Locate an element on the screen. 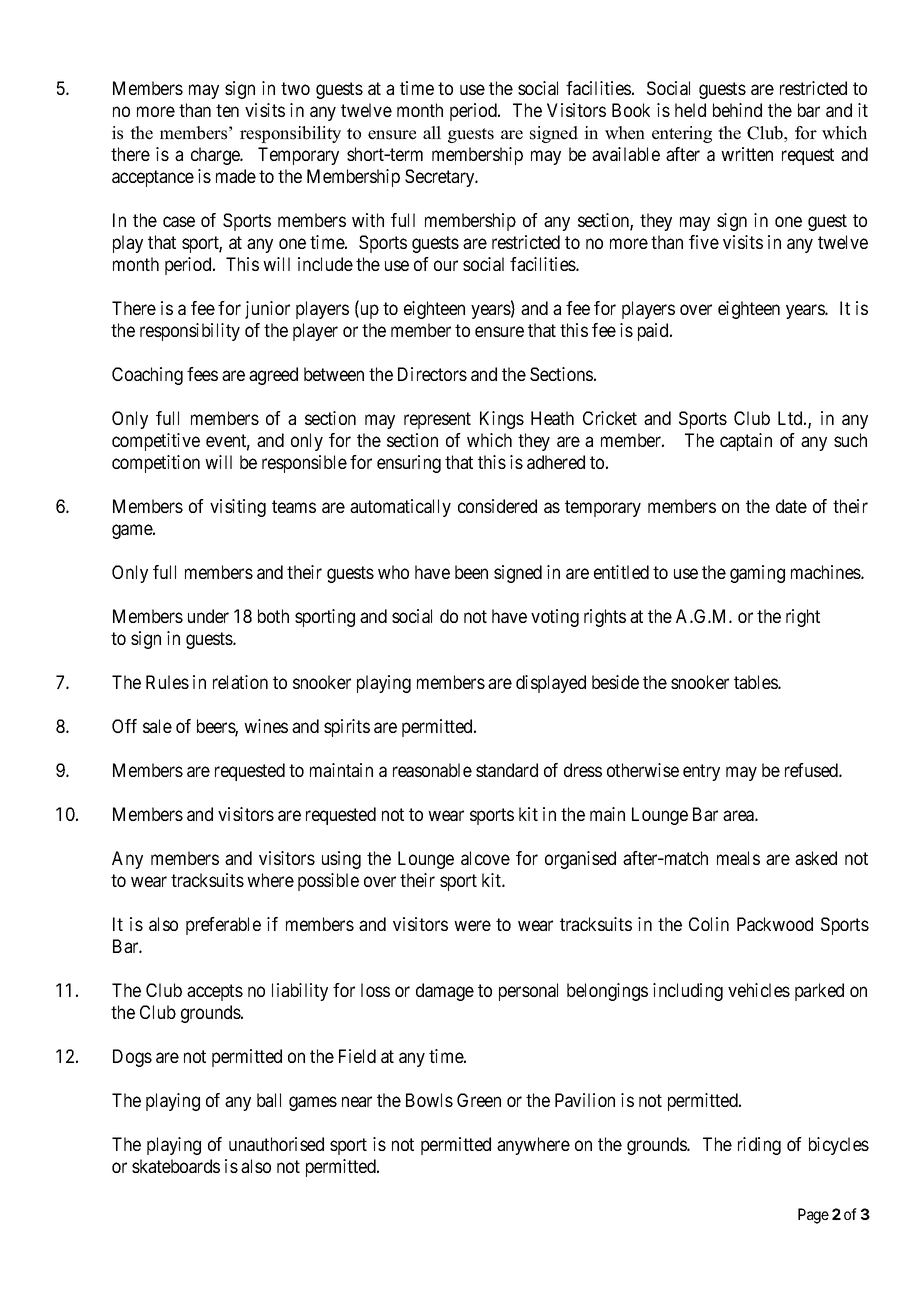 This screenshot has width=924, height=1308. riding is located at coordinates (759, 1146).
